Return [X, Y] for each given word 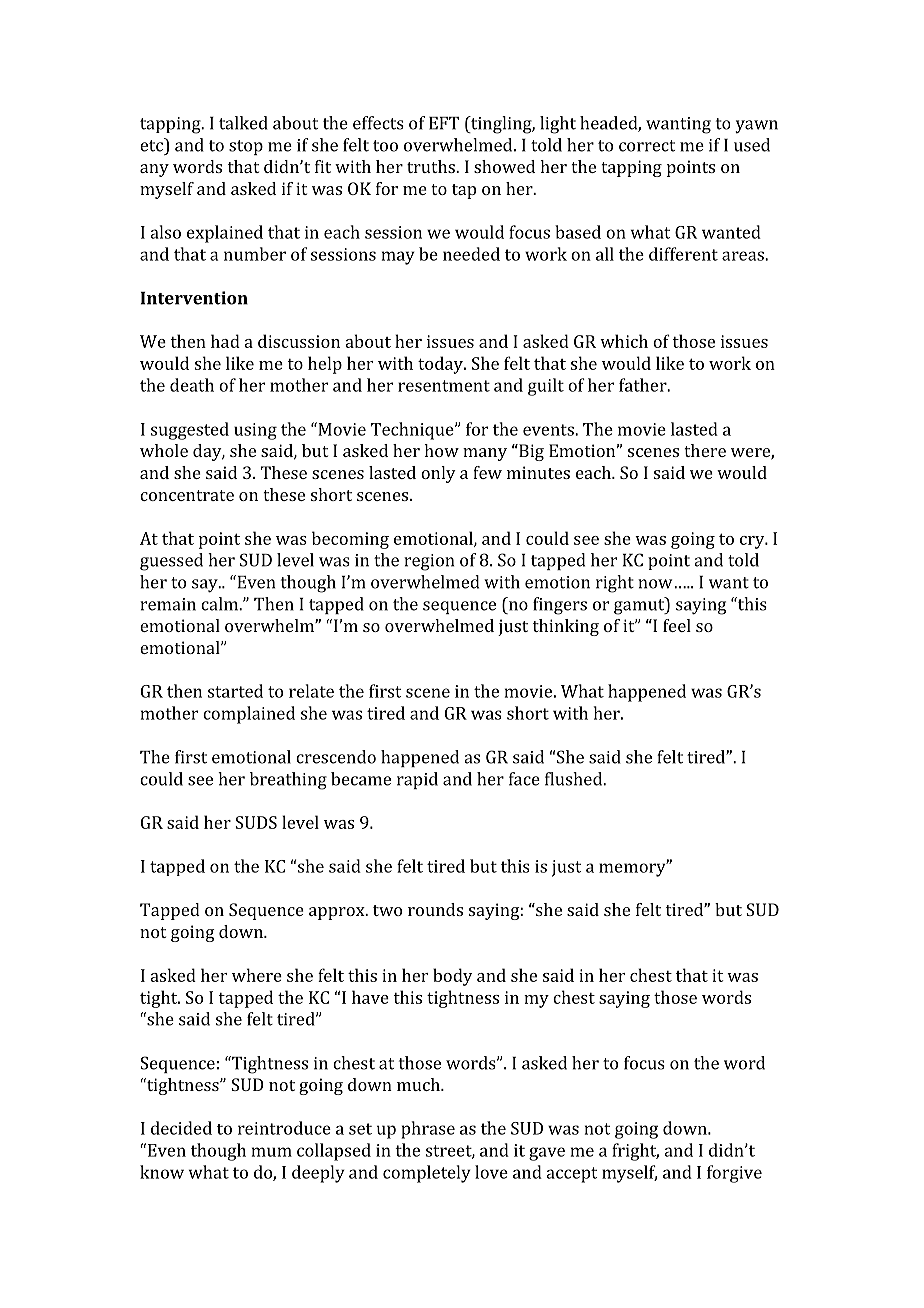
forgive [734, 1174]
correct [647, 146]
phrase [428, 1130]
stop [246, 147]
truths [432, 166]
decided [181, 1128]
